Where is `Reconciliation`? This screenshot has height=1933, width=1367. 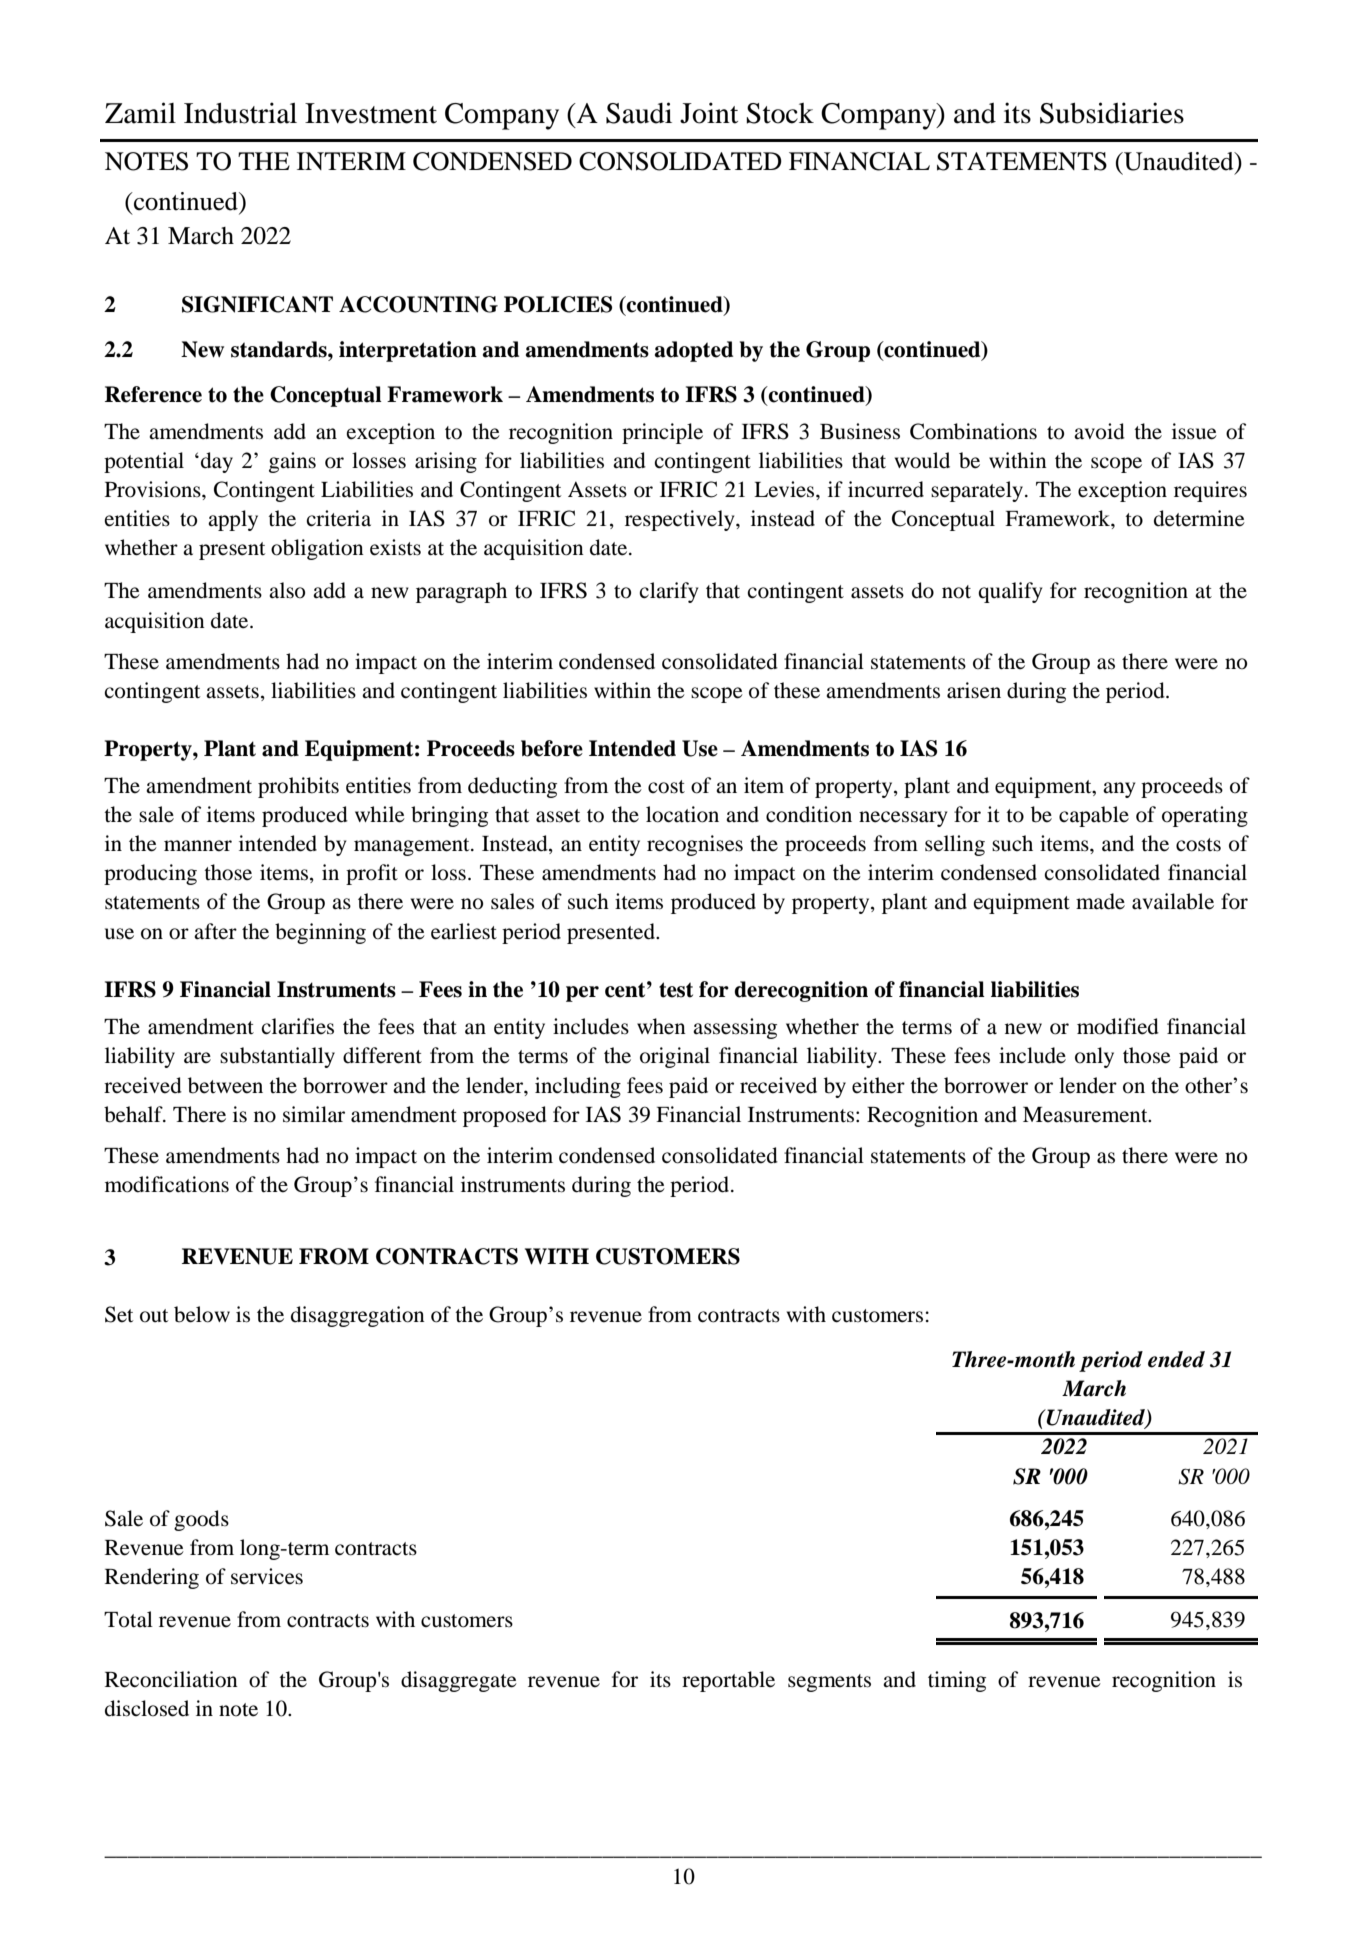
Reconciliation is located at coordinates (171, 1679).
